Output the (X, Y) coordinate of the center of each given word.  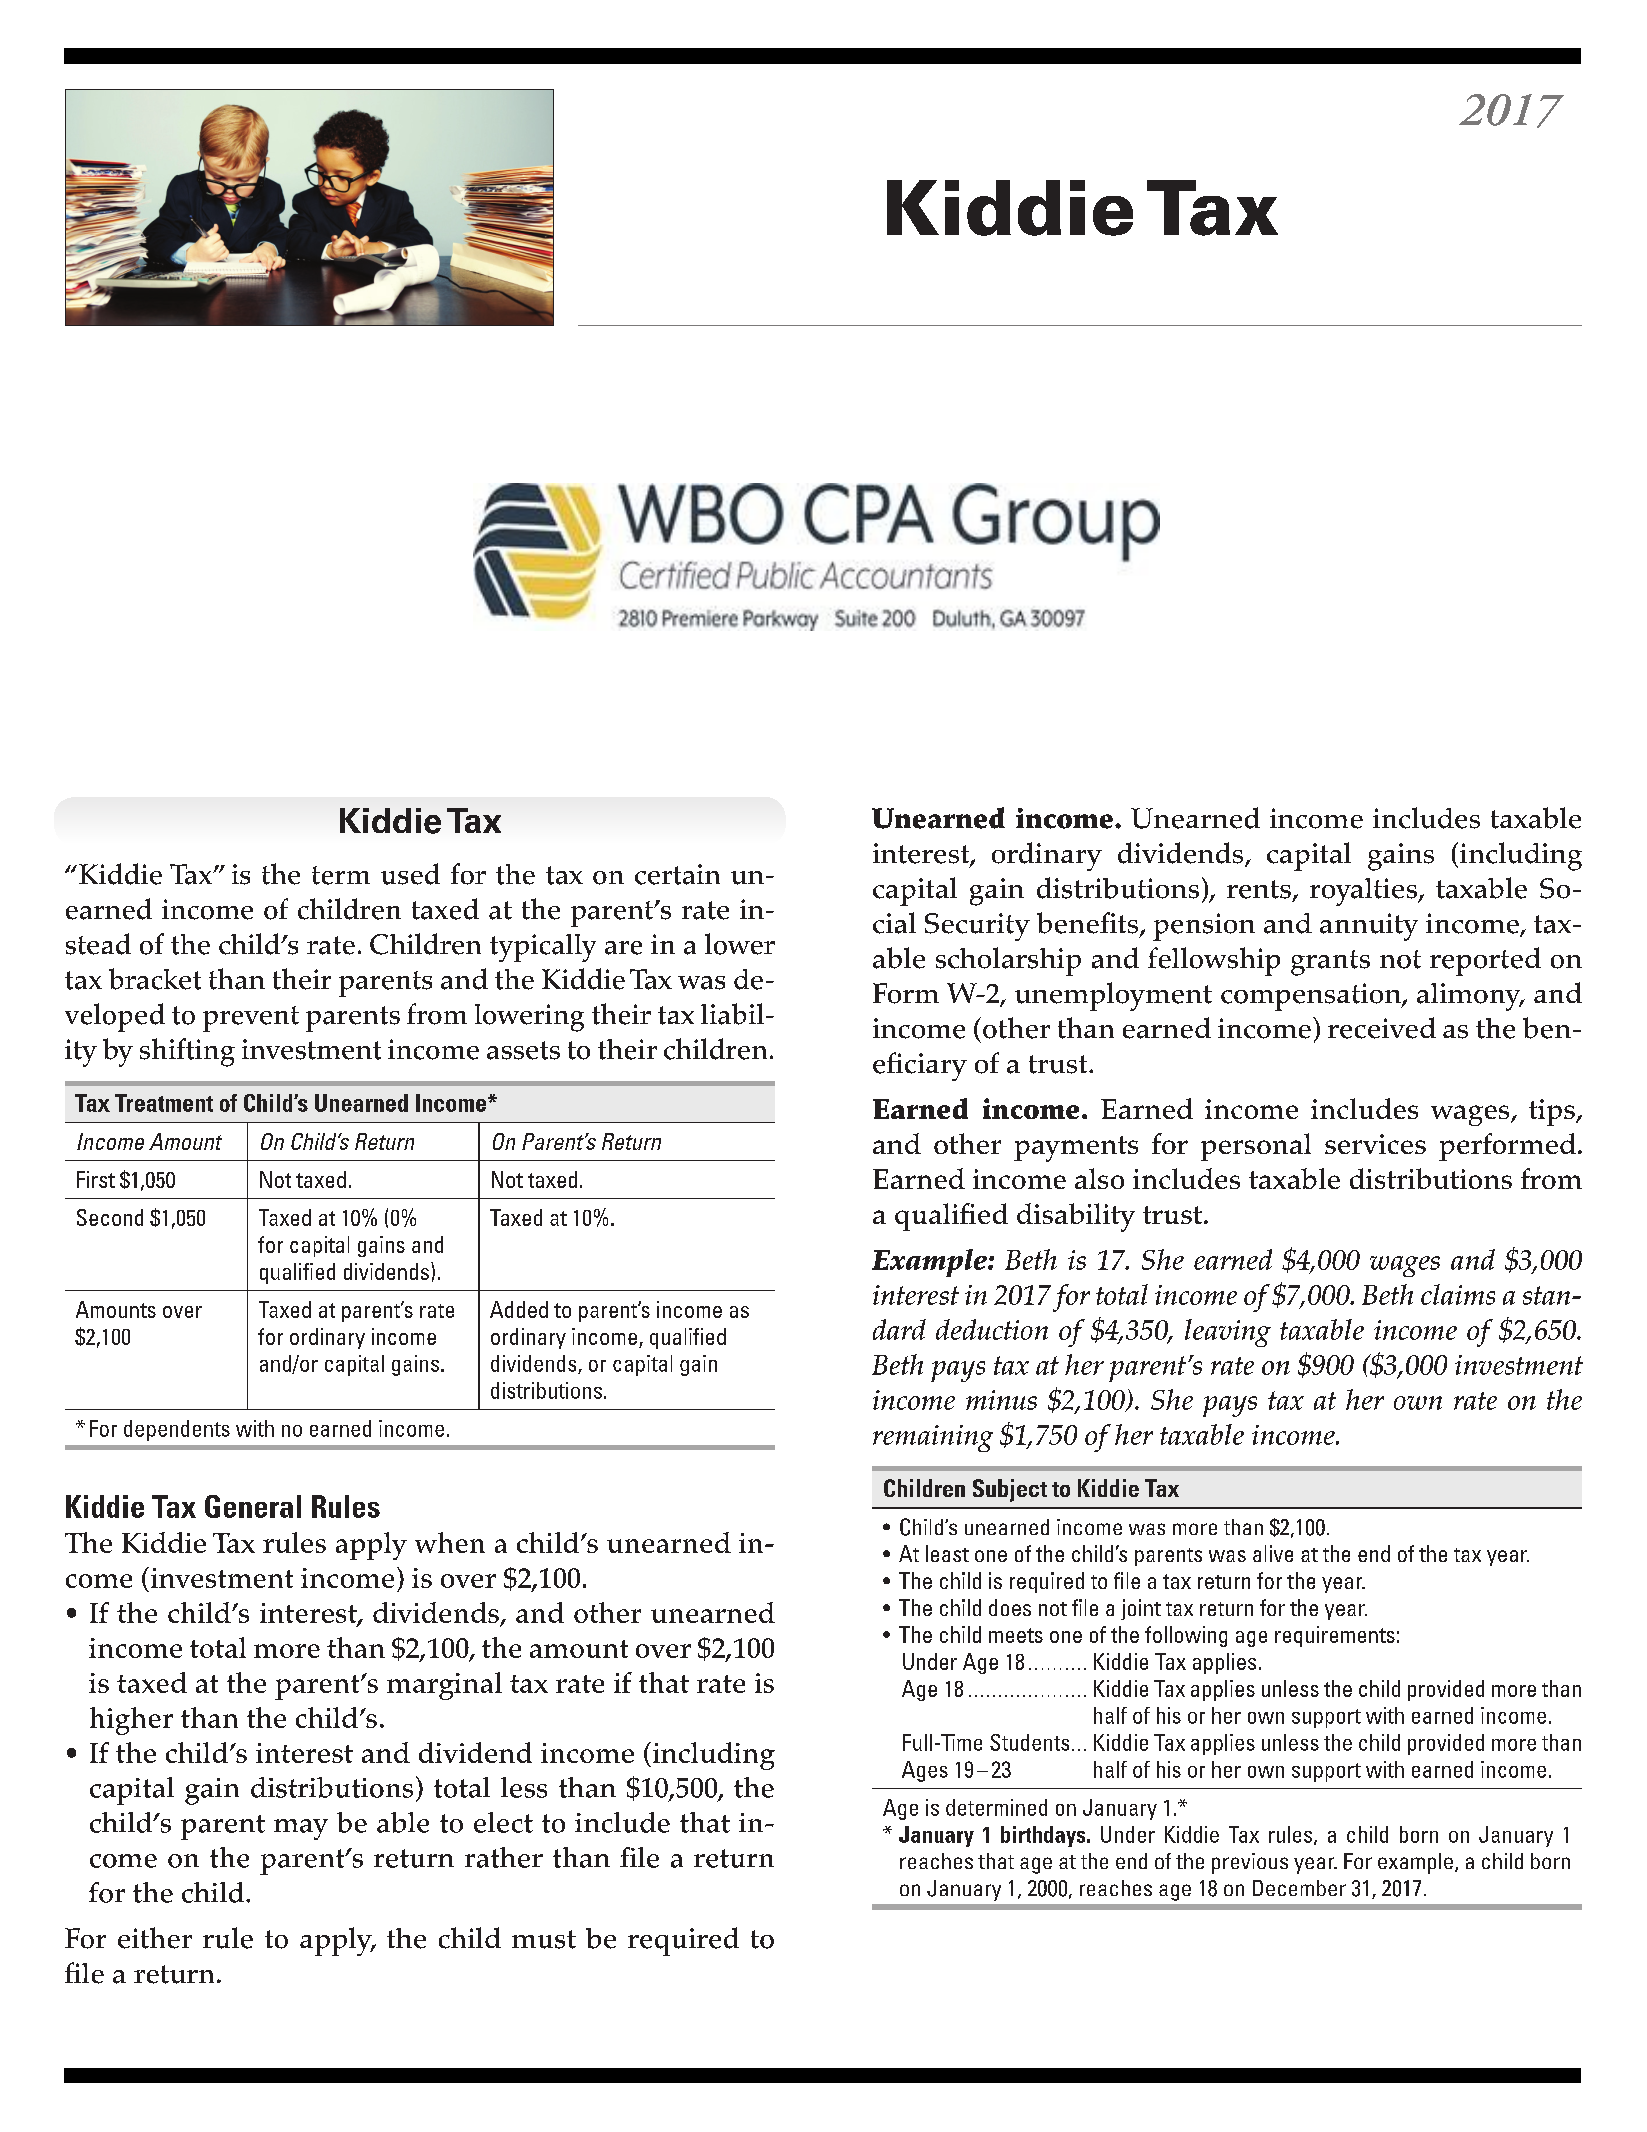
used (410, 874)
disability (1076, 1217)
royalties (1364, 892)
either (155, 1938)
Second (110, 1217)
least (947, 1553)
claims (1458, 1294)
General (253, 1506)
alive (1273, 1553)
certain (677, 874)
